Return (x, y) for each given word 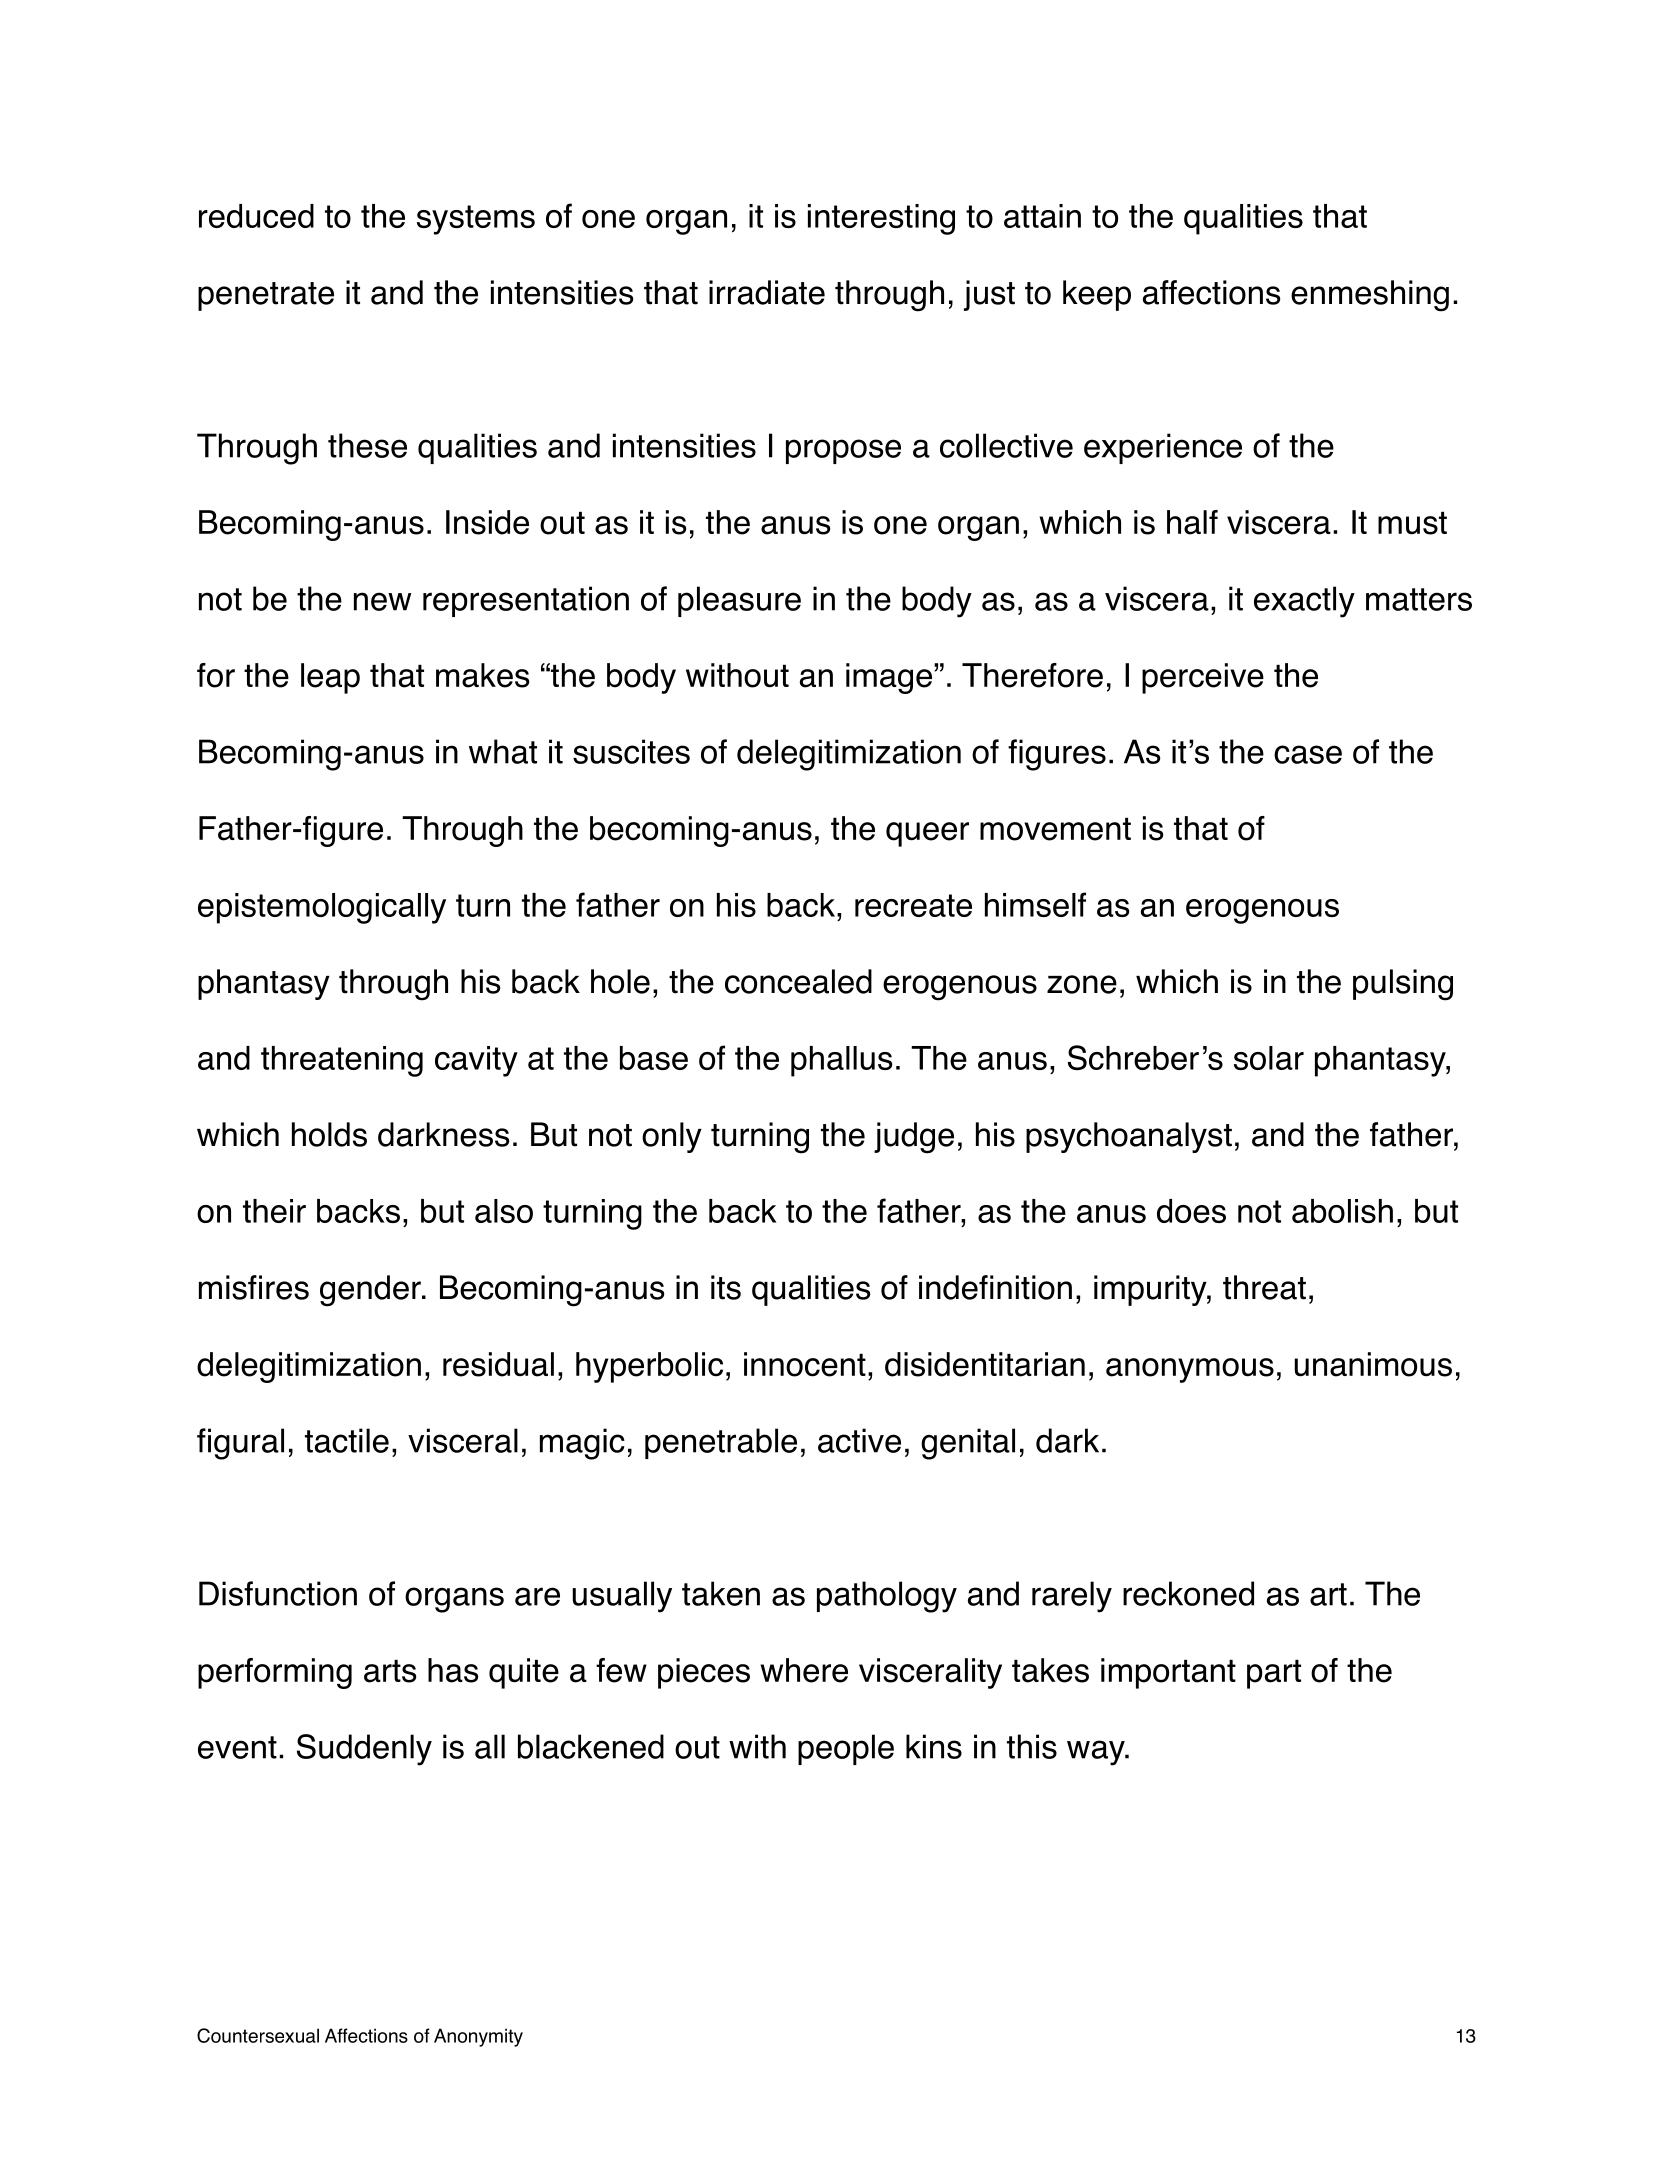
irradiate (767, 292)
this (1032, 1746)
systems (476, 220)
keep (1097, 295)
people (846, 1749)
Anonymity (478, 2037)
